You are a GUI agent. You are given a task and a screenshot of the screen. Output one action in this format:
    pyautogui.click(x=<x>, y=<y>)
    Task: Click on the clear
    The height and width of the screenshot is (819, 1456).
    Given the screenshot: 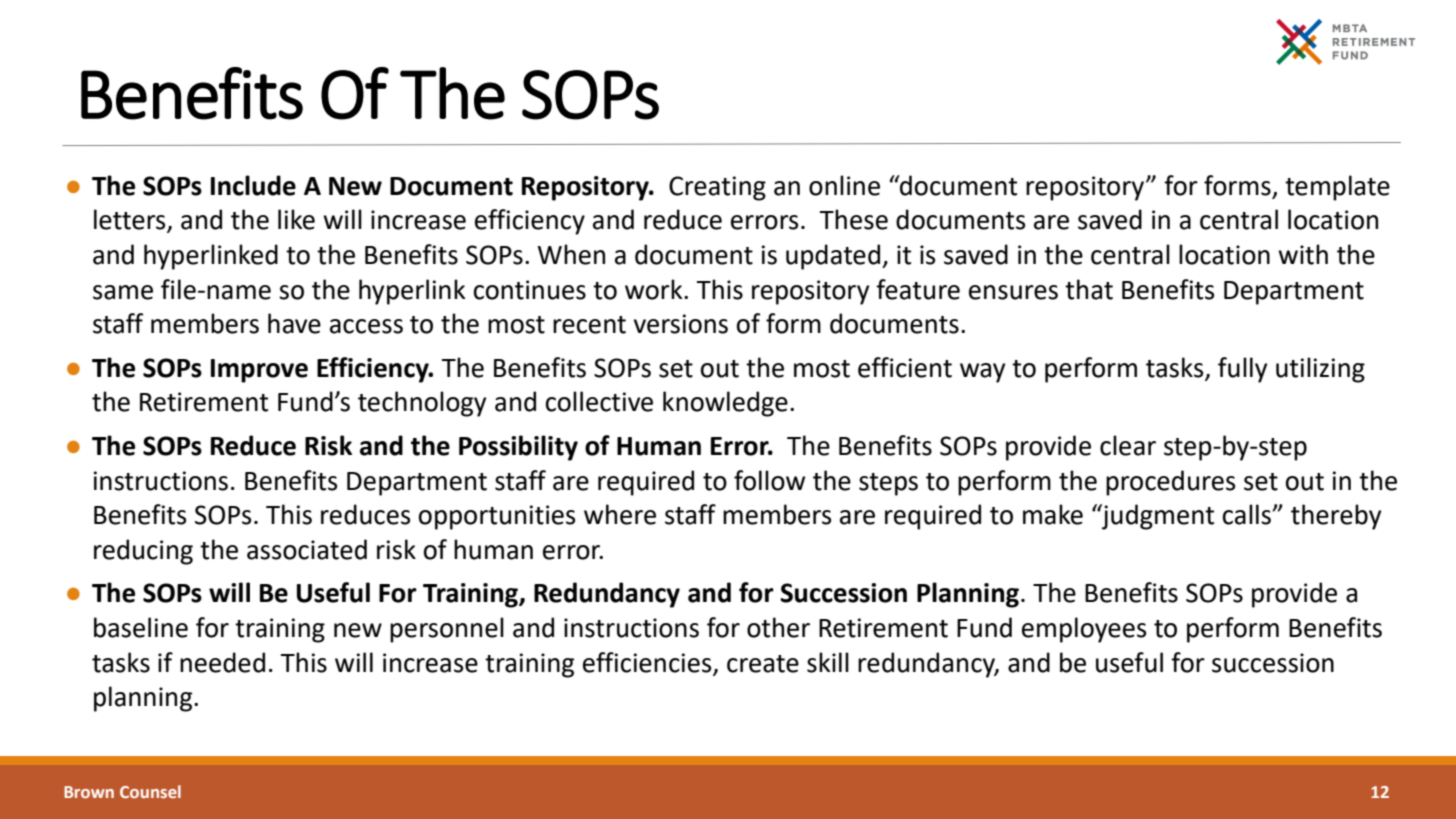 What is the action you would take?
    pyautogui.click(x=1128, y=445)
